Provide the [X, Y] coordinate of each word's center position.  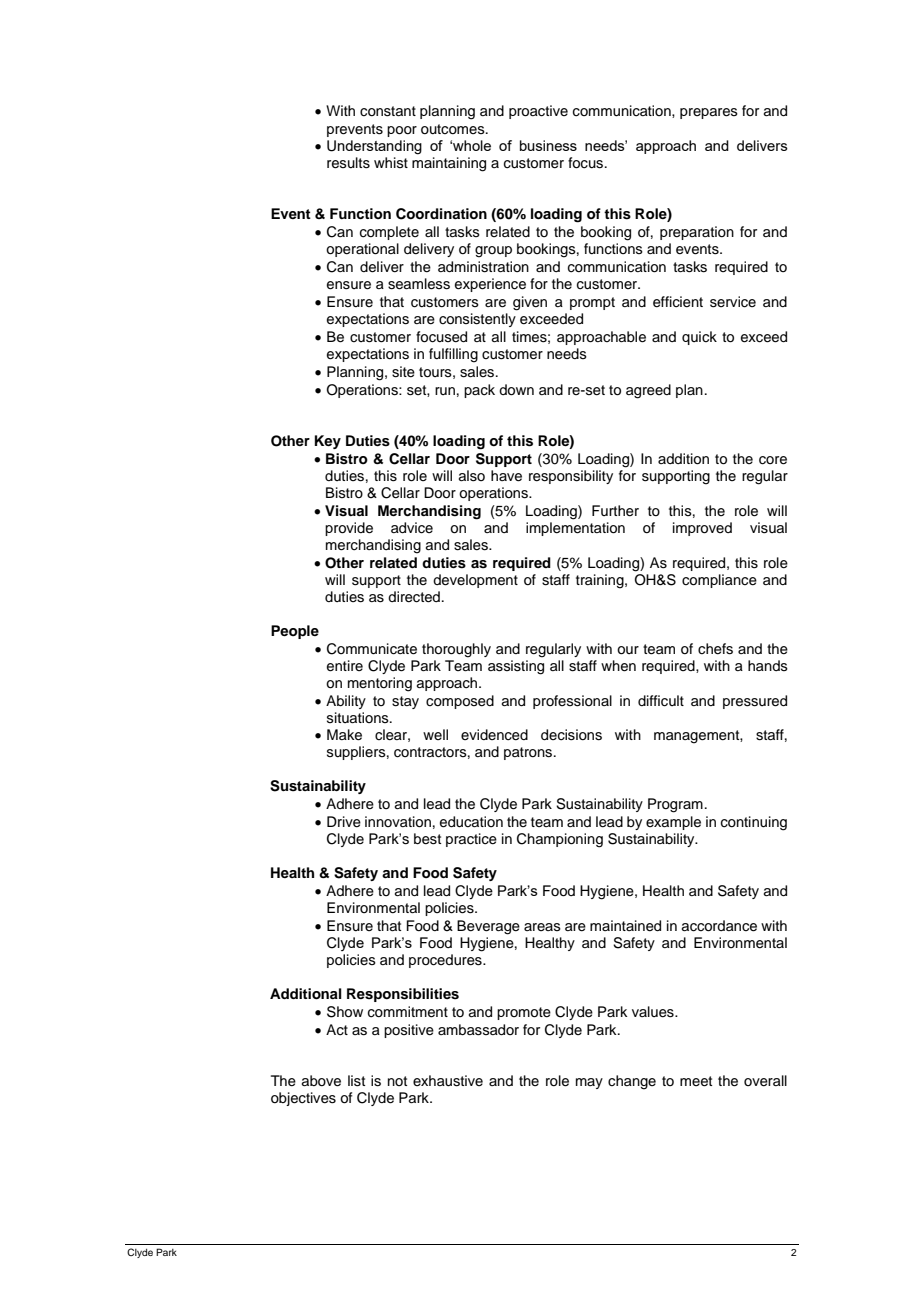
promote [524, 1013]
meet [696, 1081]
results [348, 163]
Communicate [372, 649]
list [356, 1081]
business [548, 145]
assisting [516, 667]
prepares [709, 113]
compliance [719, 581]
